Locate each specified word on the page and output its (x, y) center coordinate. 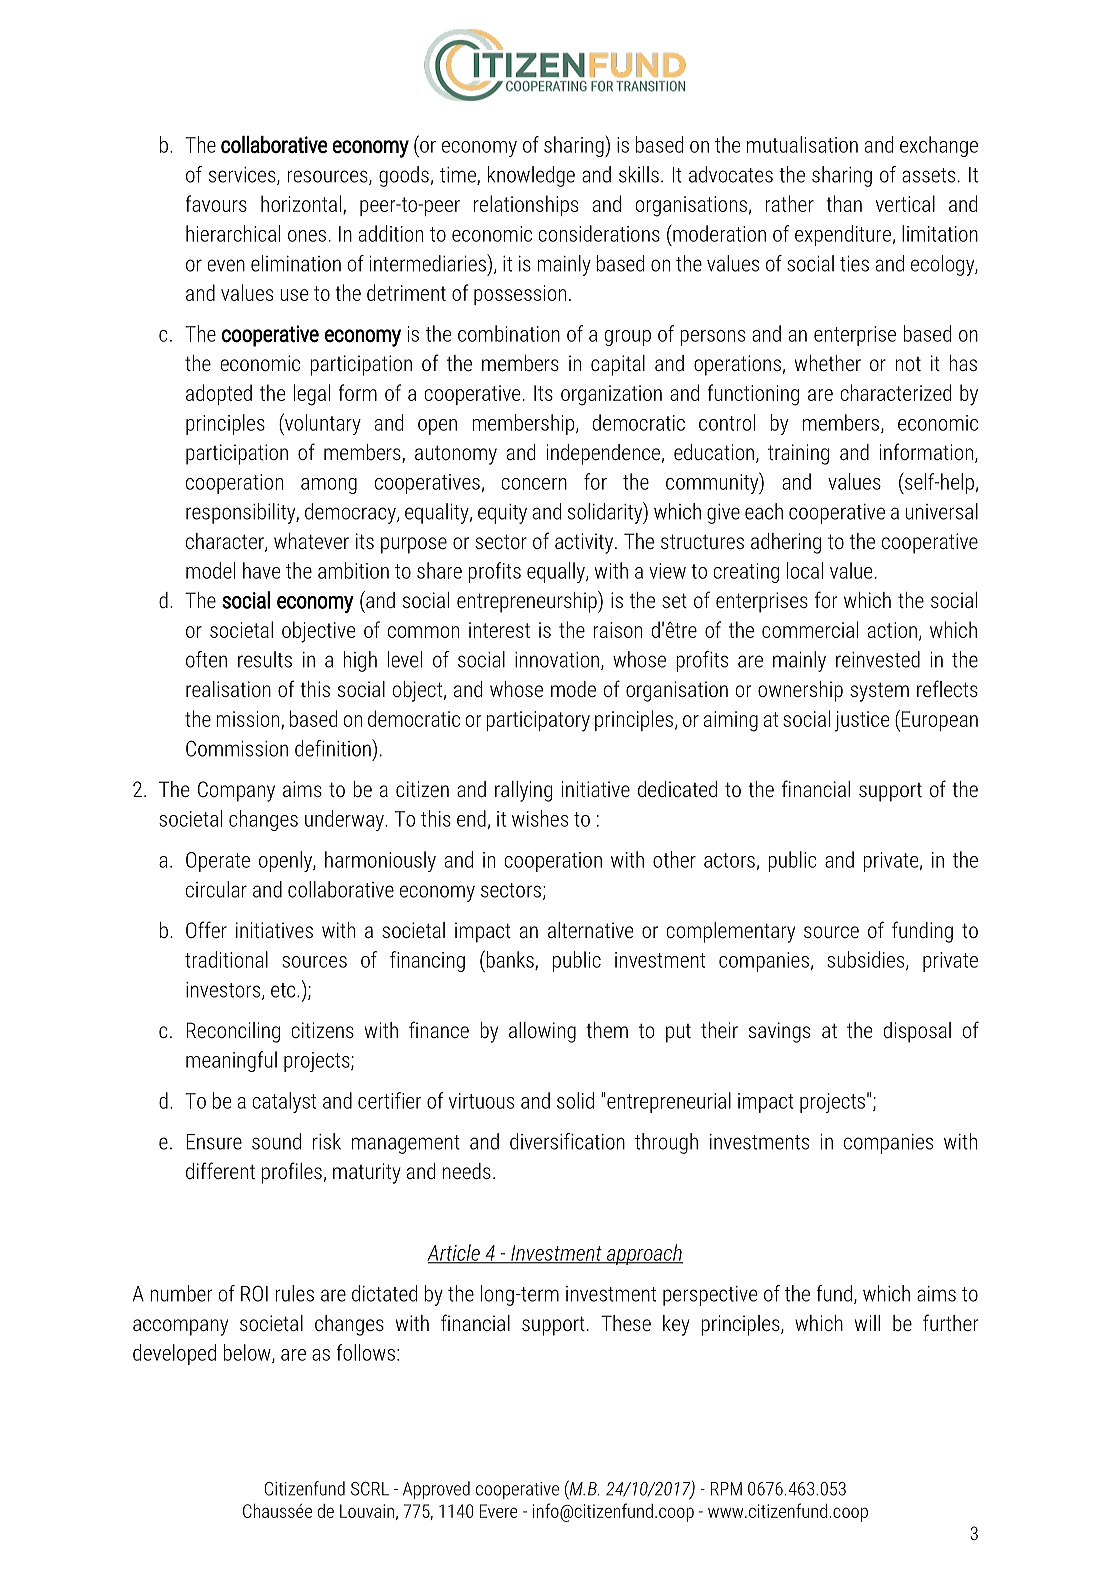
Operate (218, 862)
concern (534, 484)
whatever (311, 541)
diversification (567, 1141)
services (243, 176)
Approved (436, 1490)
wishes (540, 818)
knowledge (531, 176)
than (844, 203)
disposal (917, 1032)
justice (862, 721)
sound (276, 1141)
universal (941, 511)
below (248, 1353)
